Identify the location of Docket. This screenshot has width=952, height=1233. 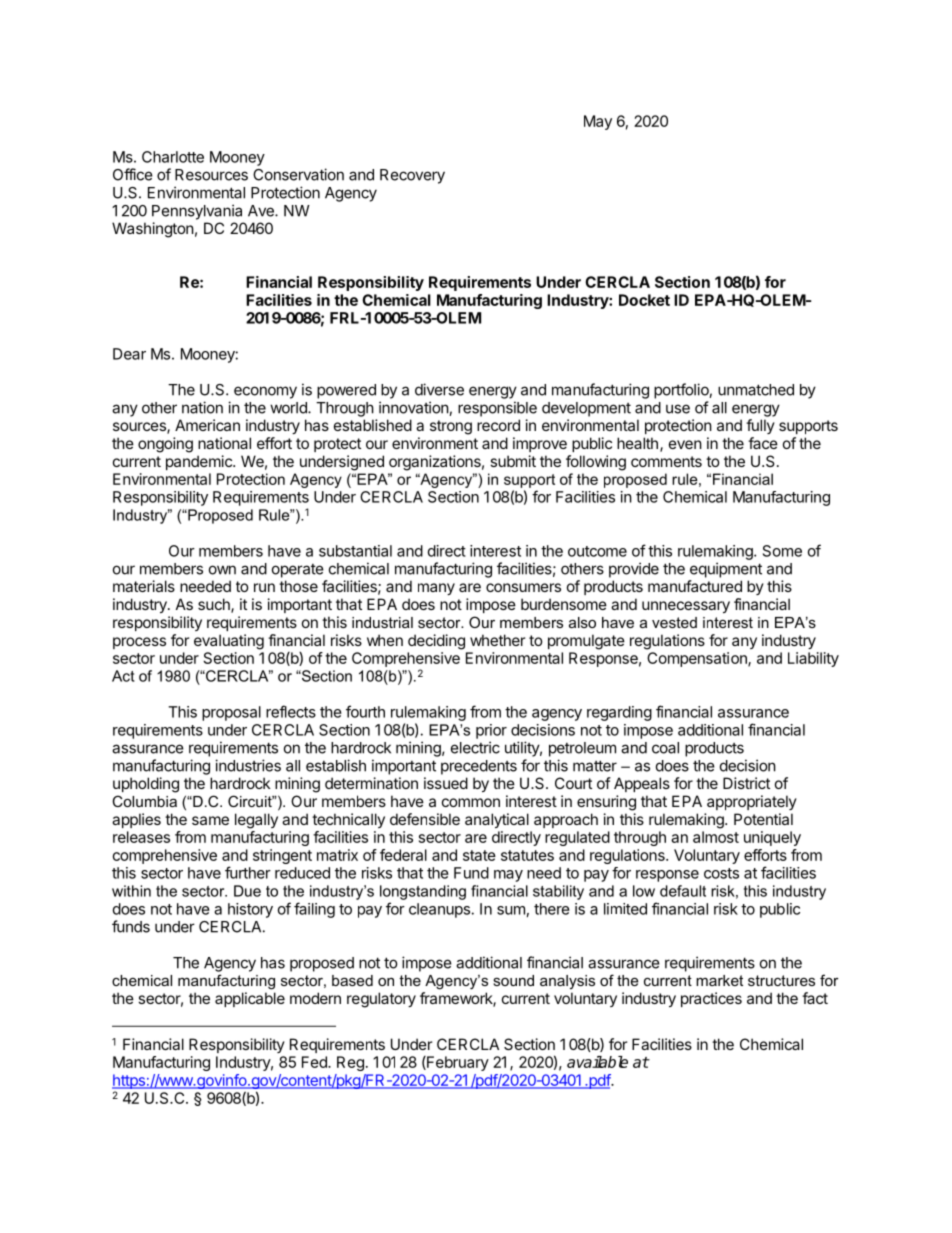
(644, 300).
